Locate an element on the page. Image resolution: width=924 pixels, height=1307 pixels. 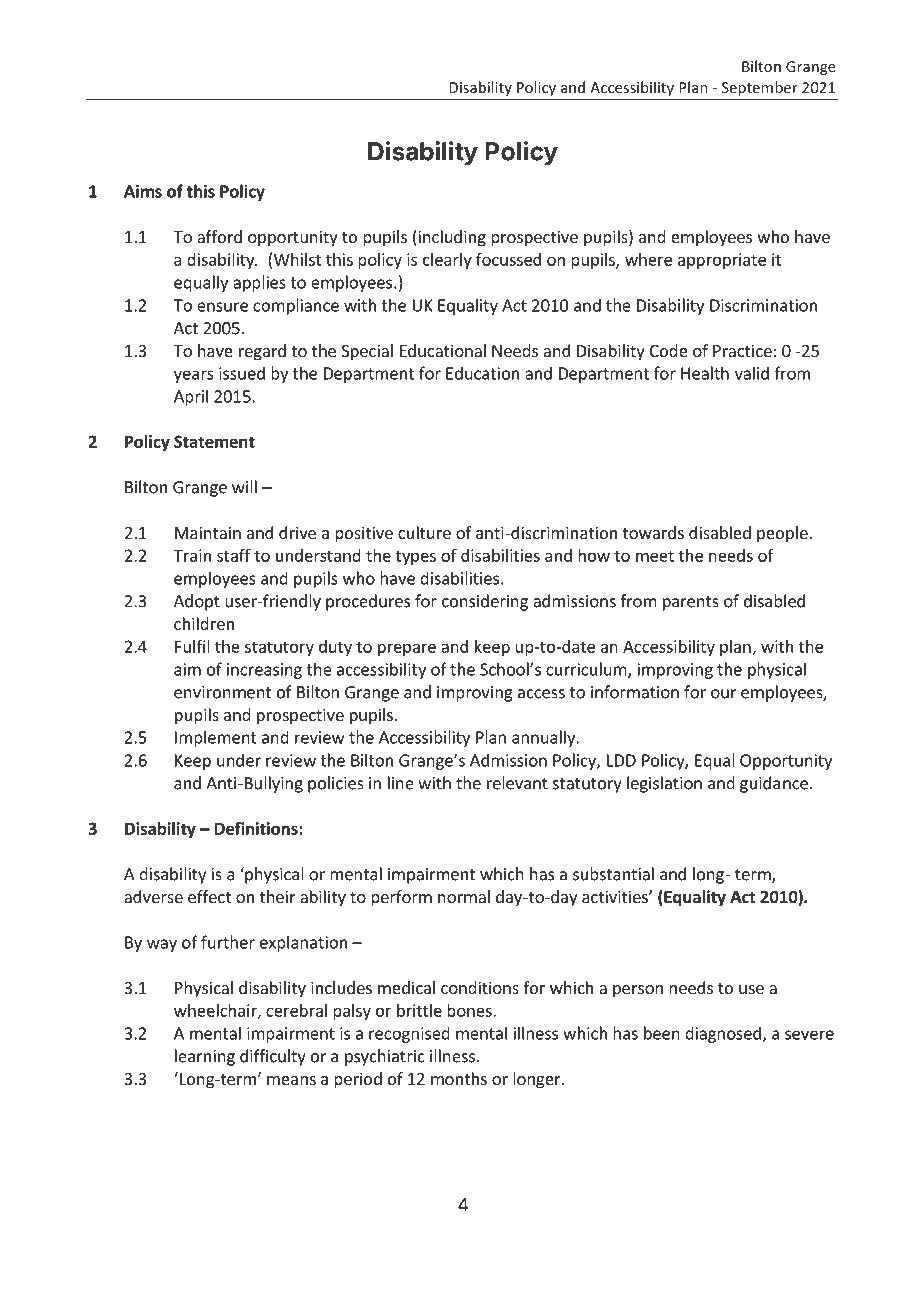
parents is located at coordinates (691, 603).
